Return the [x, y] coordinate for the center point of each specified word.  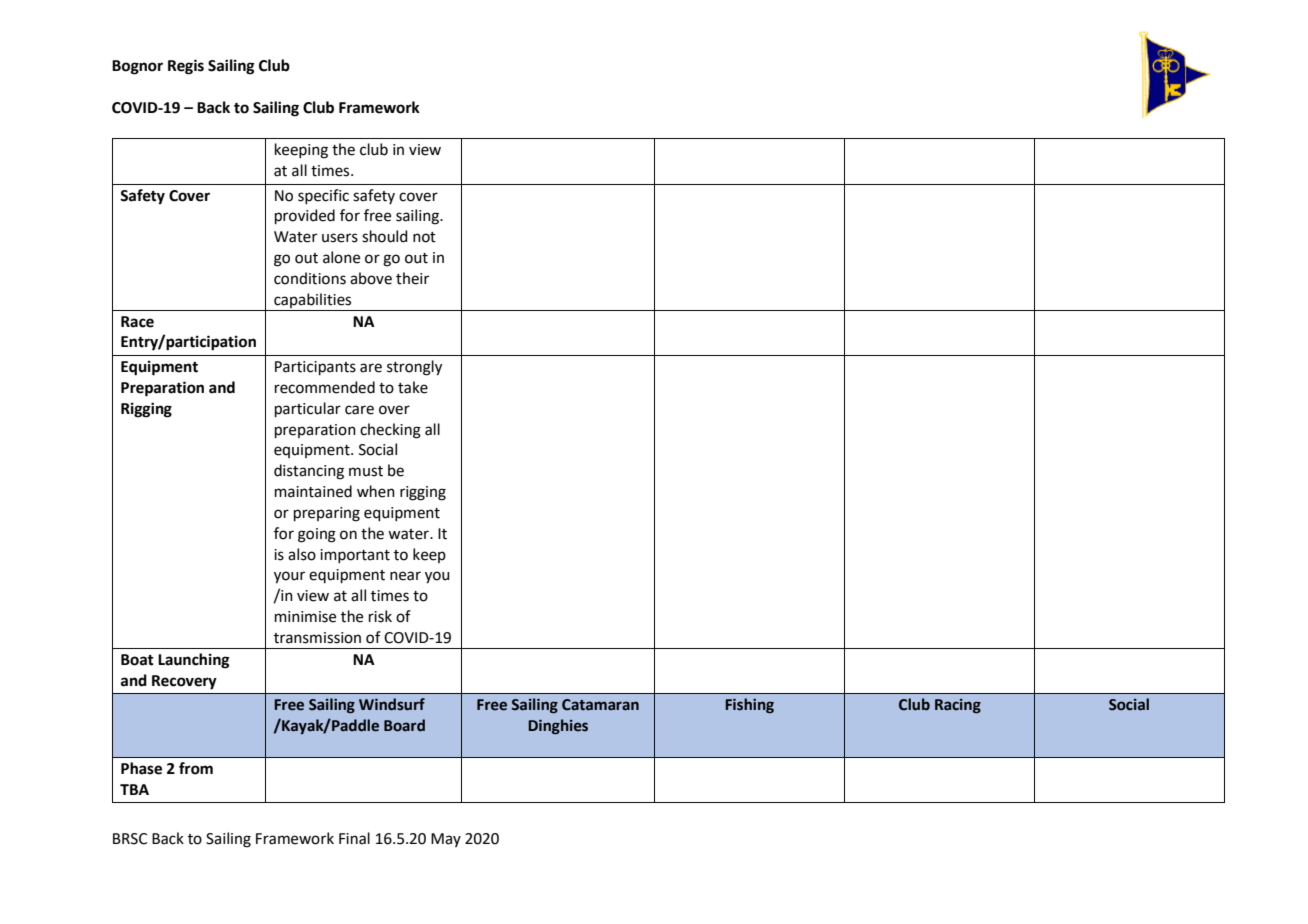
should [385, 236]
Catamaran [600, 705]
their [412, 278]
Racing [958, 706]
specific [323, 196]
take [413, 387]
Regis [186, 67]
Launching [194, 661]
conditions [310, 278]
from [196, 768]
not [424, 237]
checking [390, 431]
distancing [309, 472]
